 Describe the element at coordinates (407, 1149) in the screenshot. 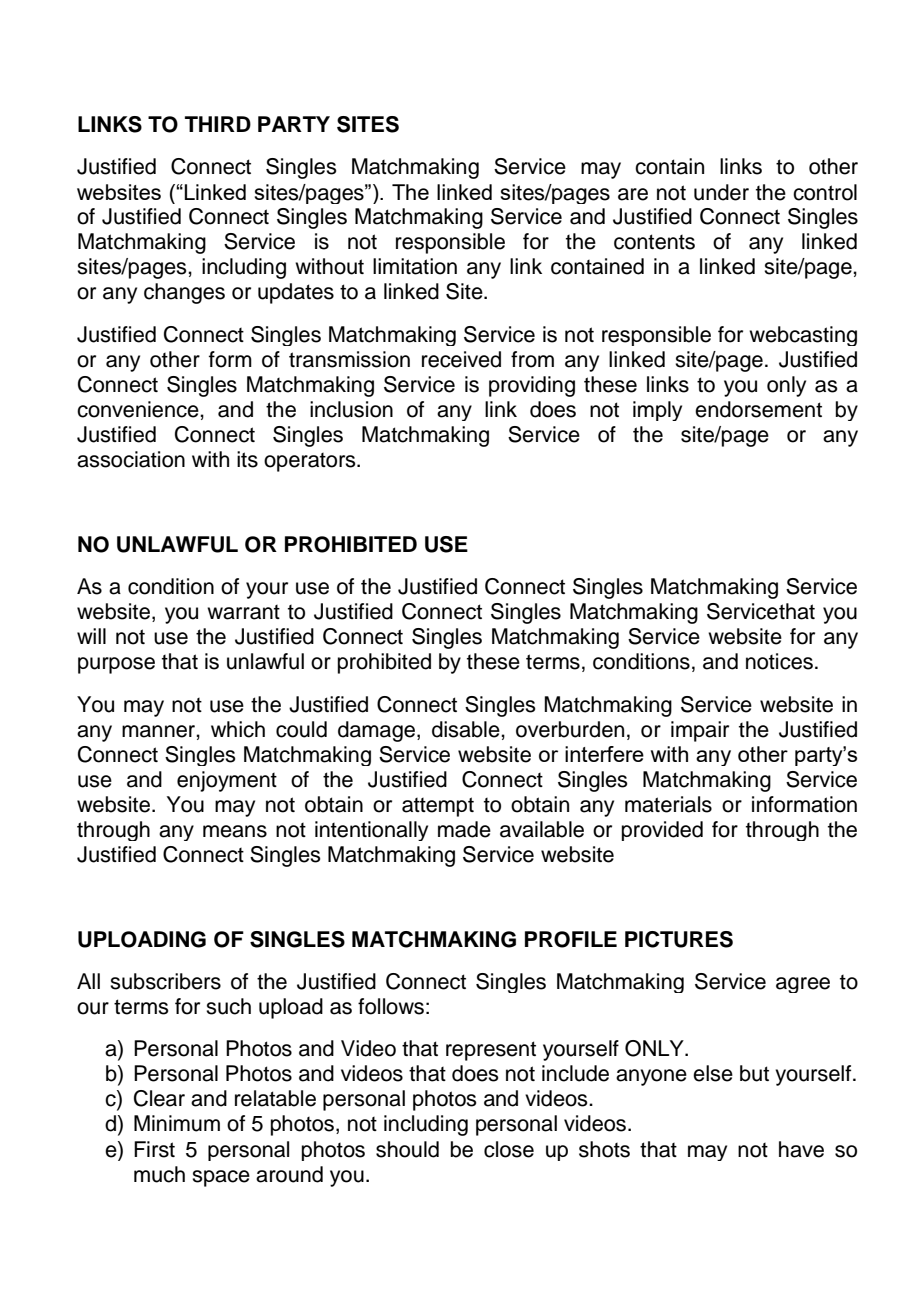

I see `should` at that location.
